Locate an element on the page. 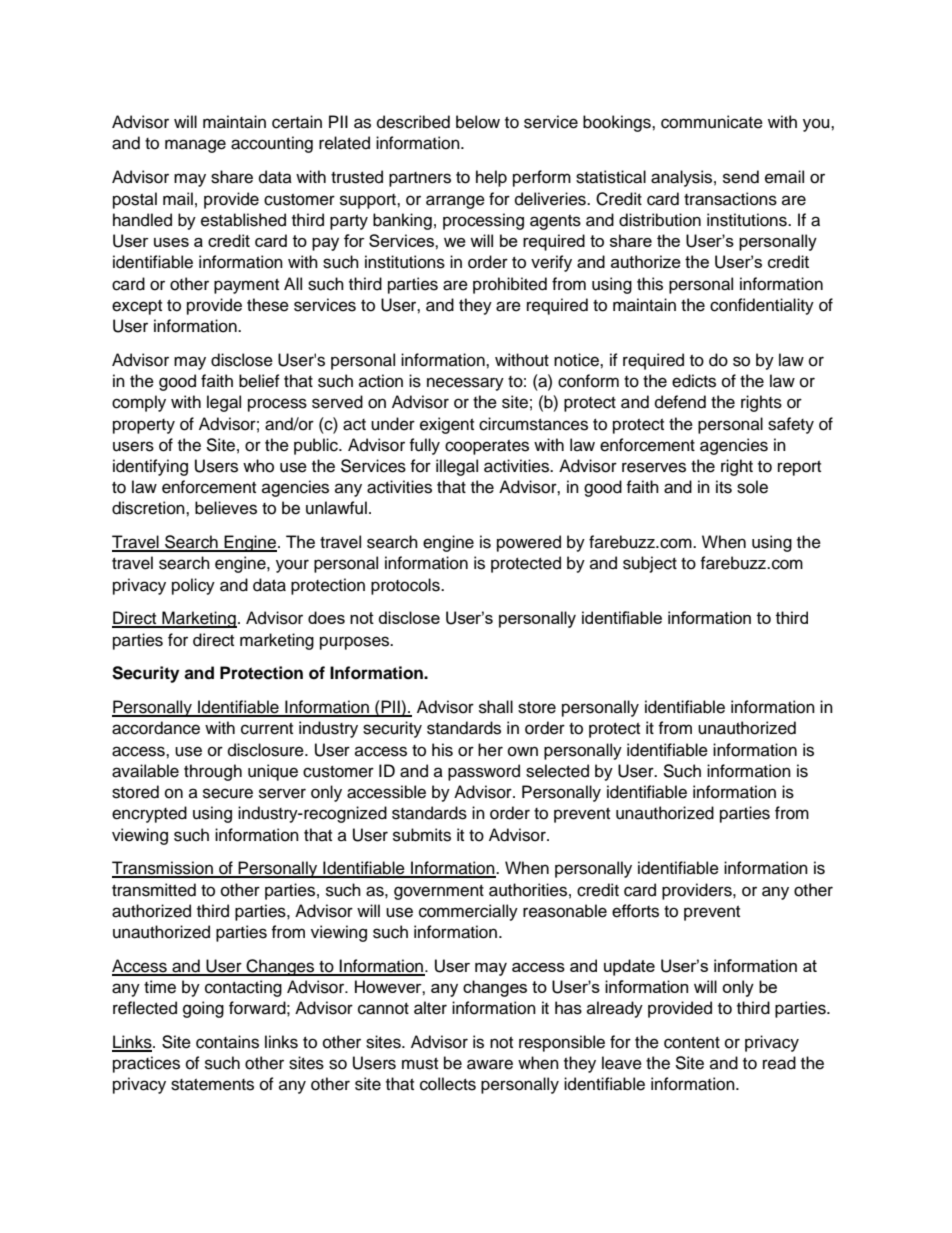 The image size is (952, 1233). communicate is located at coordinates (712, 122).
